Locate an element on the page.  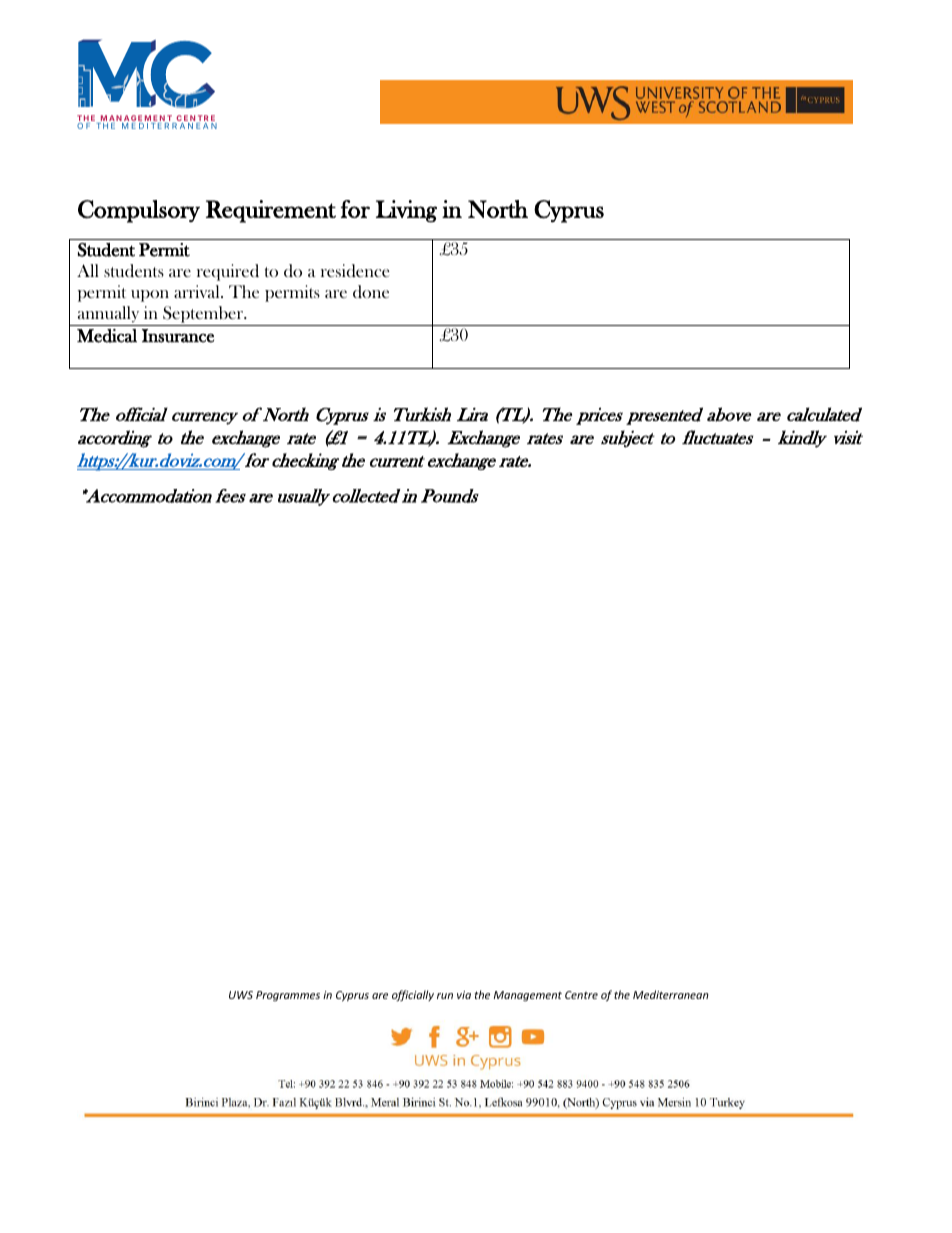
Living is located at coordinates (406, 211).
